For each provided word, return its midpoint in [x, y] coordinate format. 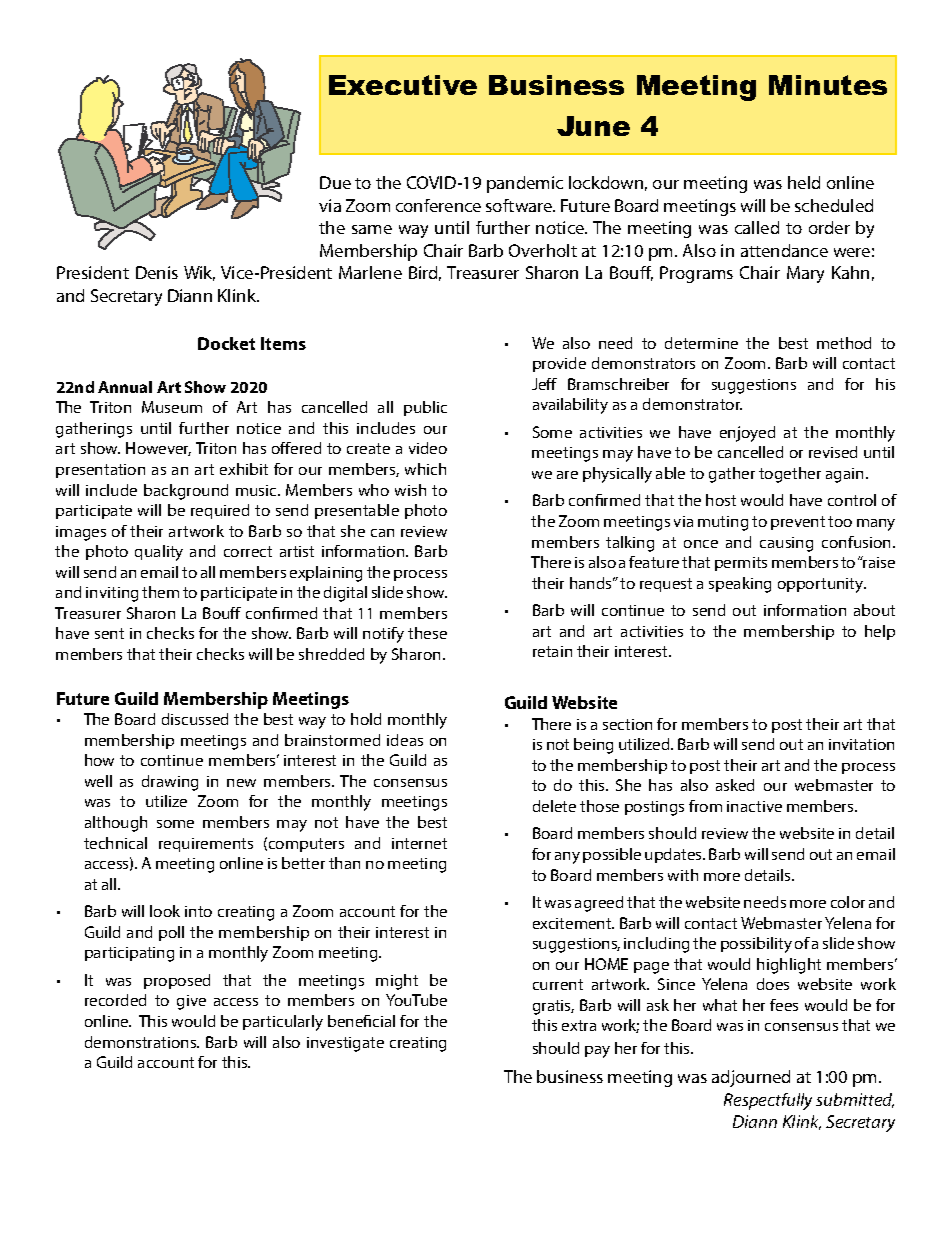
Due [335, 182]
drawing [170, 783]
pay [597, 1052]
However [158, 449]
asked [735, 785]
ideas [405, 740]
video [428, 448]
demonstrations [142, 1042]
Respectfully [768, 1101]
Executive [403, 85]
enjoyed [747, 434]
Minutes [828, 85]
